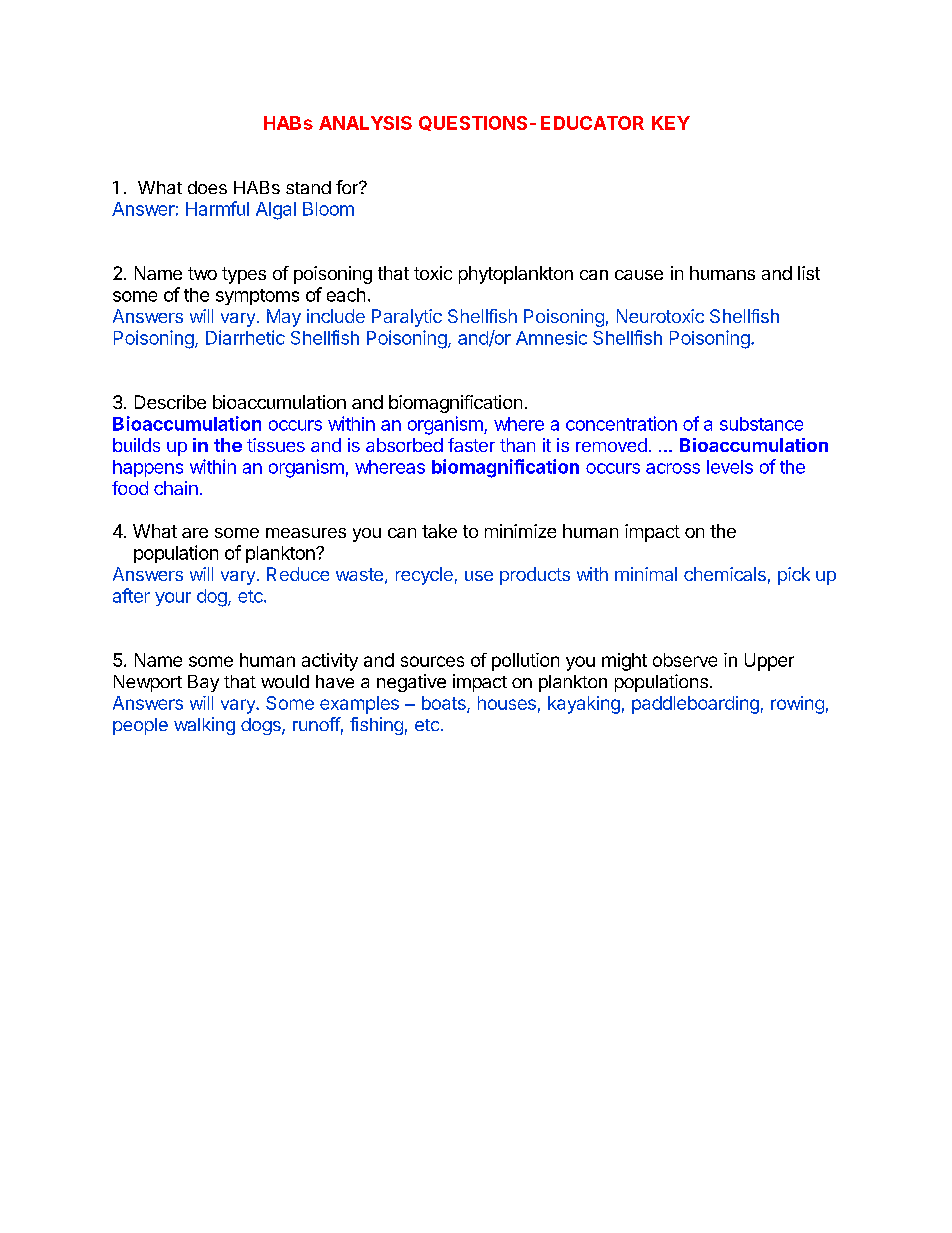  Describe the element at coordinates (671, 123) in the screenshot. I see `KEY` at that location.
